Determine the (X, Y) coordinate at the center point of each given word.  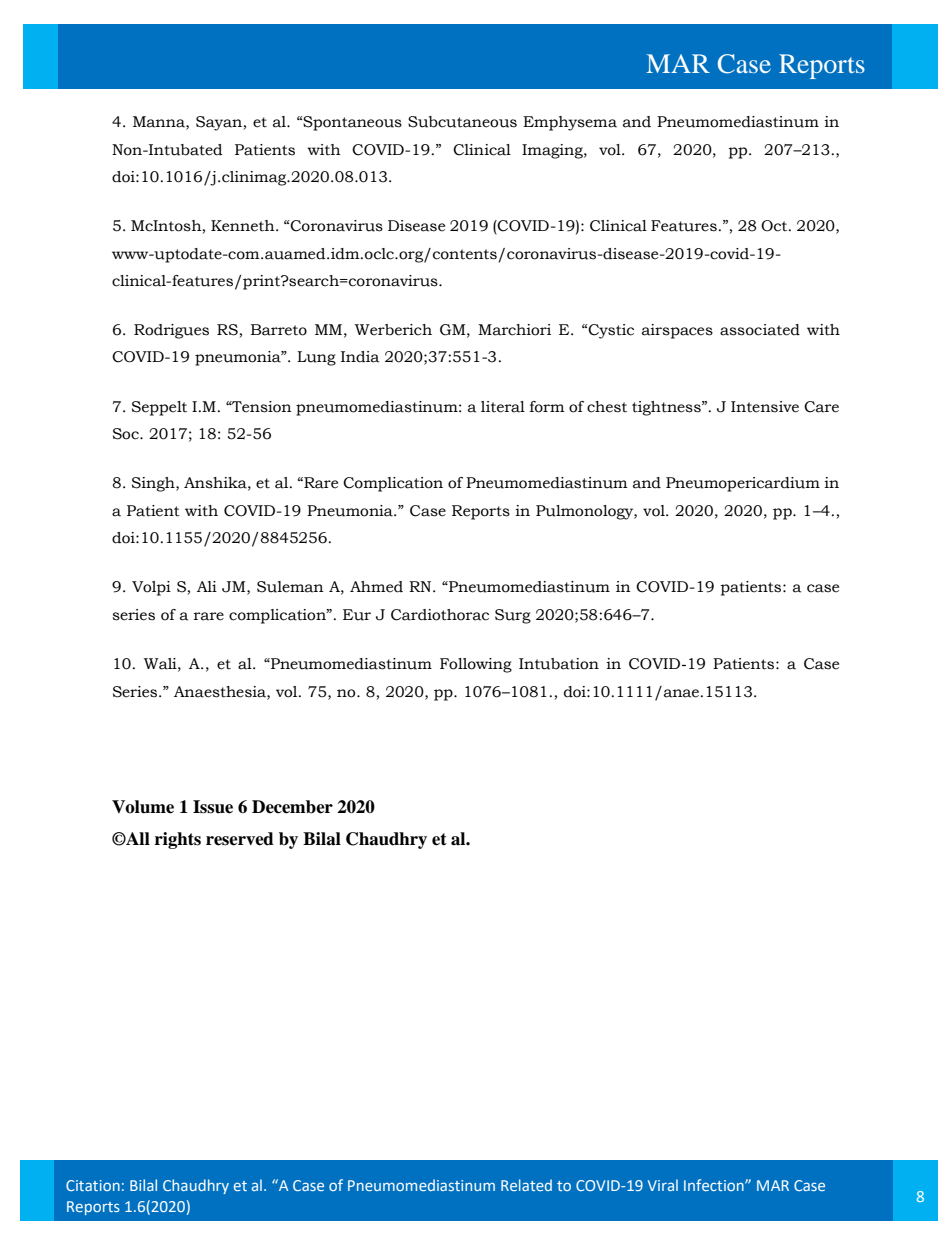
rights (178, 840)
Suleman (290, 587)
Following (476, 665)
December (292, 807)
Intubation (559, 664)
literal (503, 407)
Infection (715, 1185)
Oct (775, 226)
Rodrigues (171, 331)
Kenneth (244, 226)
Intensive (765, 407)
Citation (93, 1185)
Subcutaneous (462, 122)
